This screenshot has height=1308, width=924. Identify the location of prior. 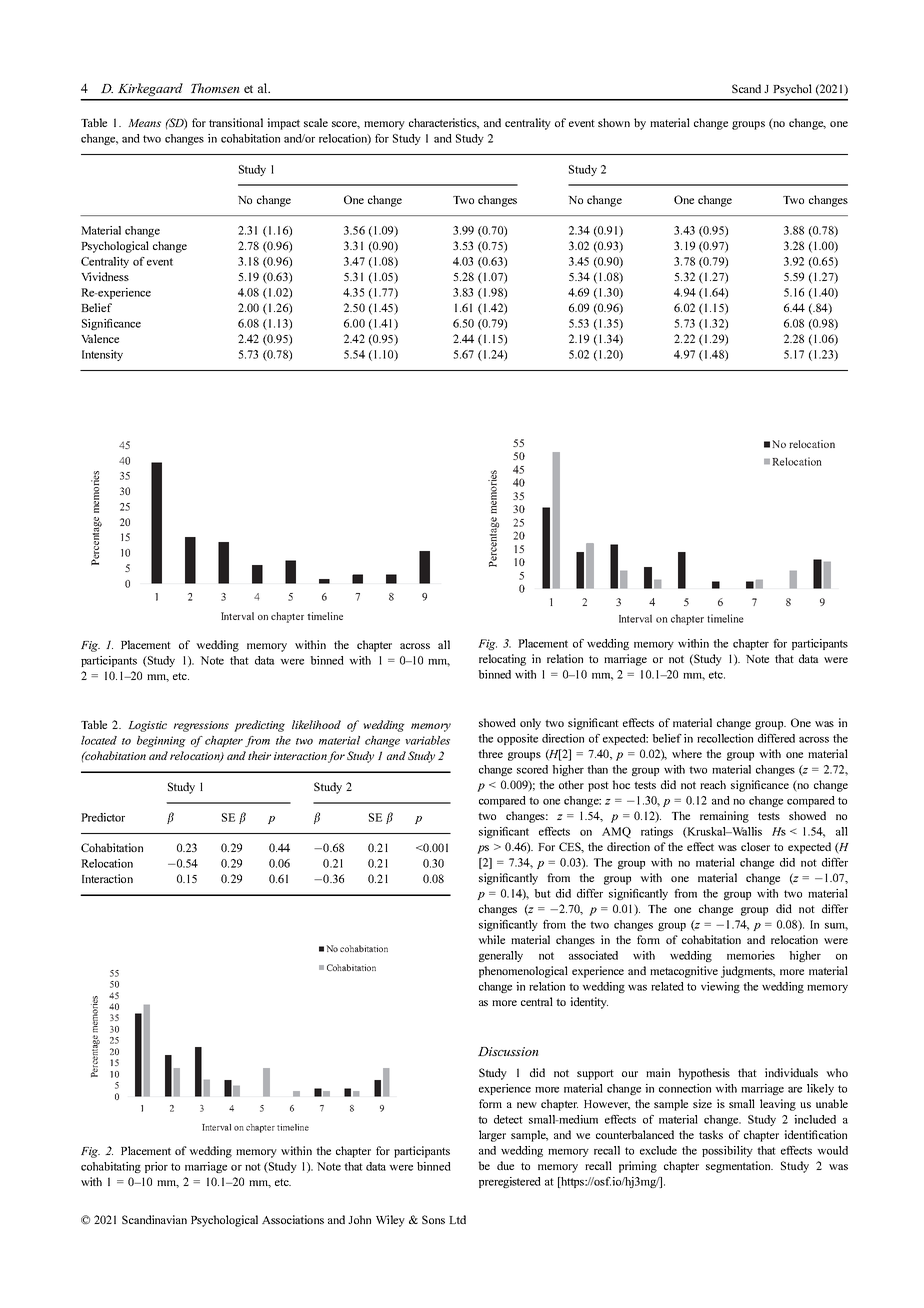
(156, 1167).
